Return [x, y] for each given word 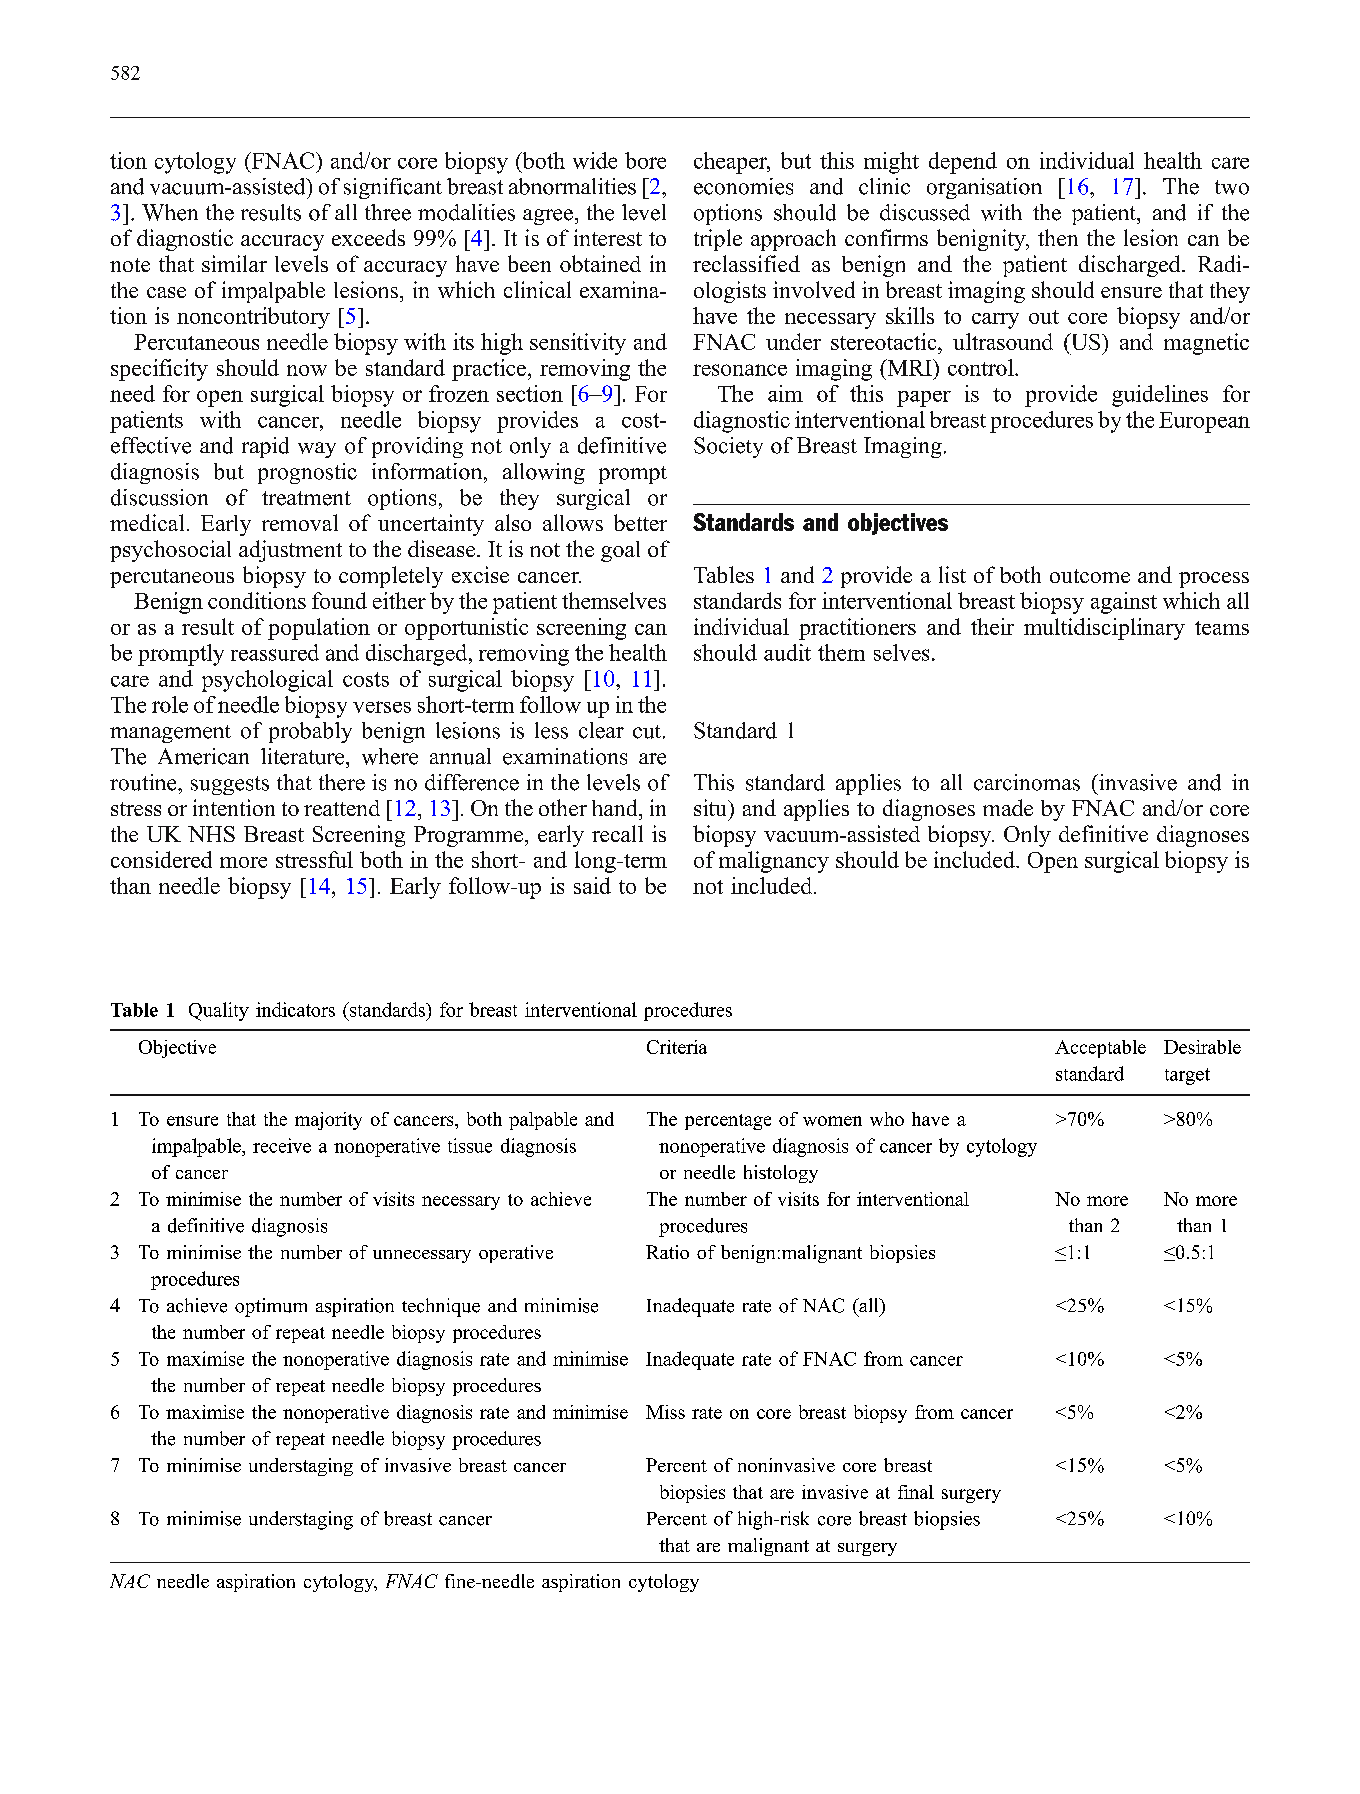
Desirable [1202, 1047]
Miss [665, 1412]
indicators [295, 1009]
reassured [275, 652]
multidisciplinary [1104, 629]
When [170, 212]
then [1058, 237]
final [916, 1492]
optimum [271, 1307]
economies [743, 186]
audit [787, 652]
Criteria [677, 1047]
